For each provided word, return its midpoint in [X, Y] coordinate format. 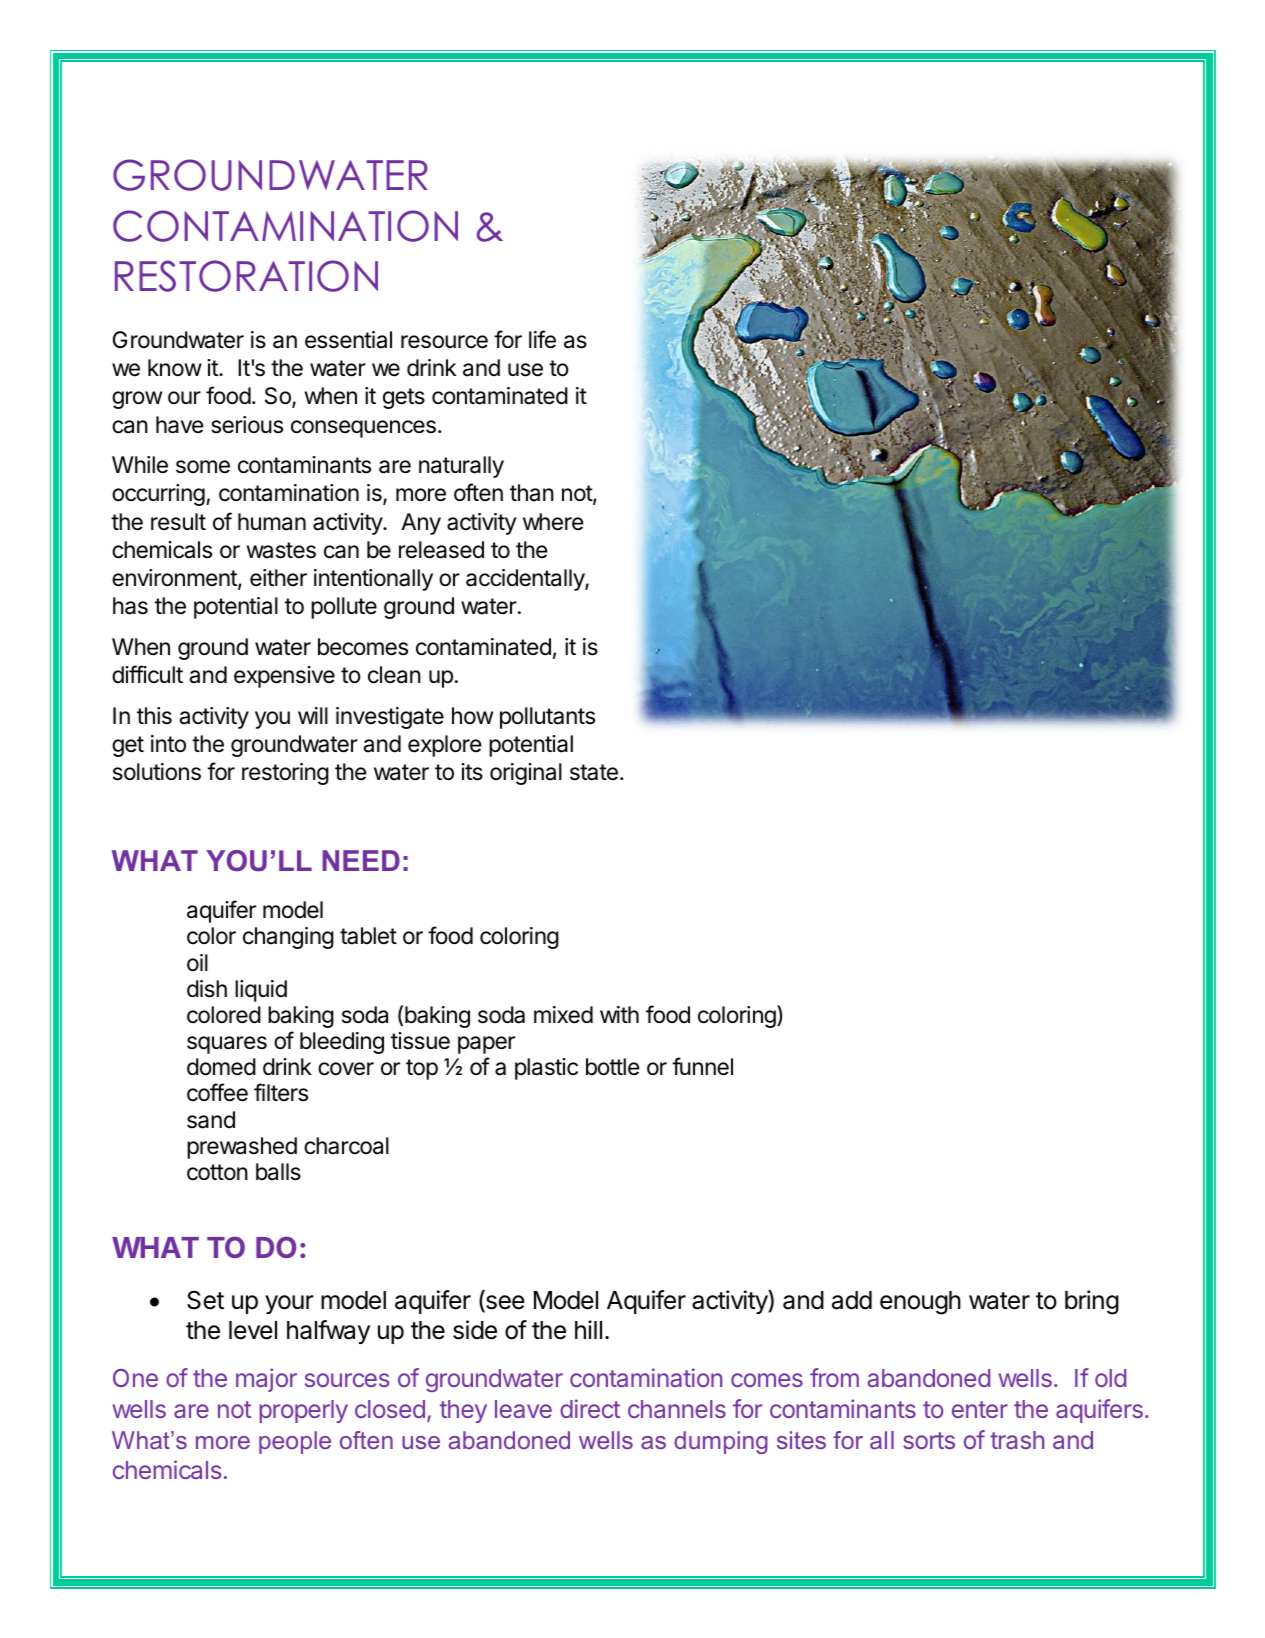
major [266, 1380]
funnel [702, 1066]
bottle [612, 1067]
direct [590, 1408]
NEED [361, 860]
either [278, 578]
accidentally [526, 580]
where [553, 522]
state [594, 772]
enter [980, 1409]
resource [444, 342]
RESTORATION [246, 276]
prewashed [242, 1148]
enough [920, 1303]
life [542, 339]
